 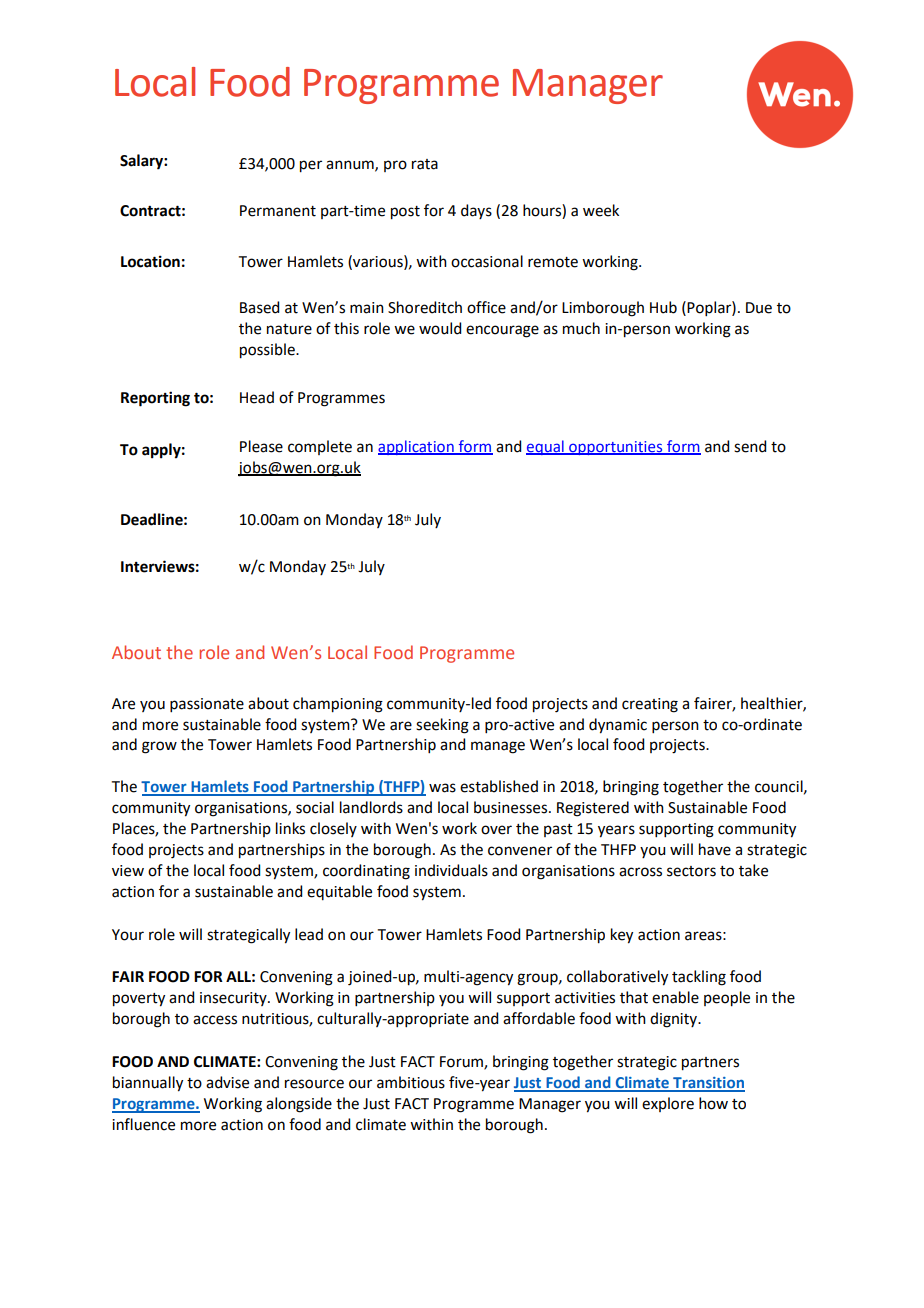 What do you see at coordinates (476, 211) in the document?
I see `days` at bounding box center [476, 211].
